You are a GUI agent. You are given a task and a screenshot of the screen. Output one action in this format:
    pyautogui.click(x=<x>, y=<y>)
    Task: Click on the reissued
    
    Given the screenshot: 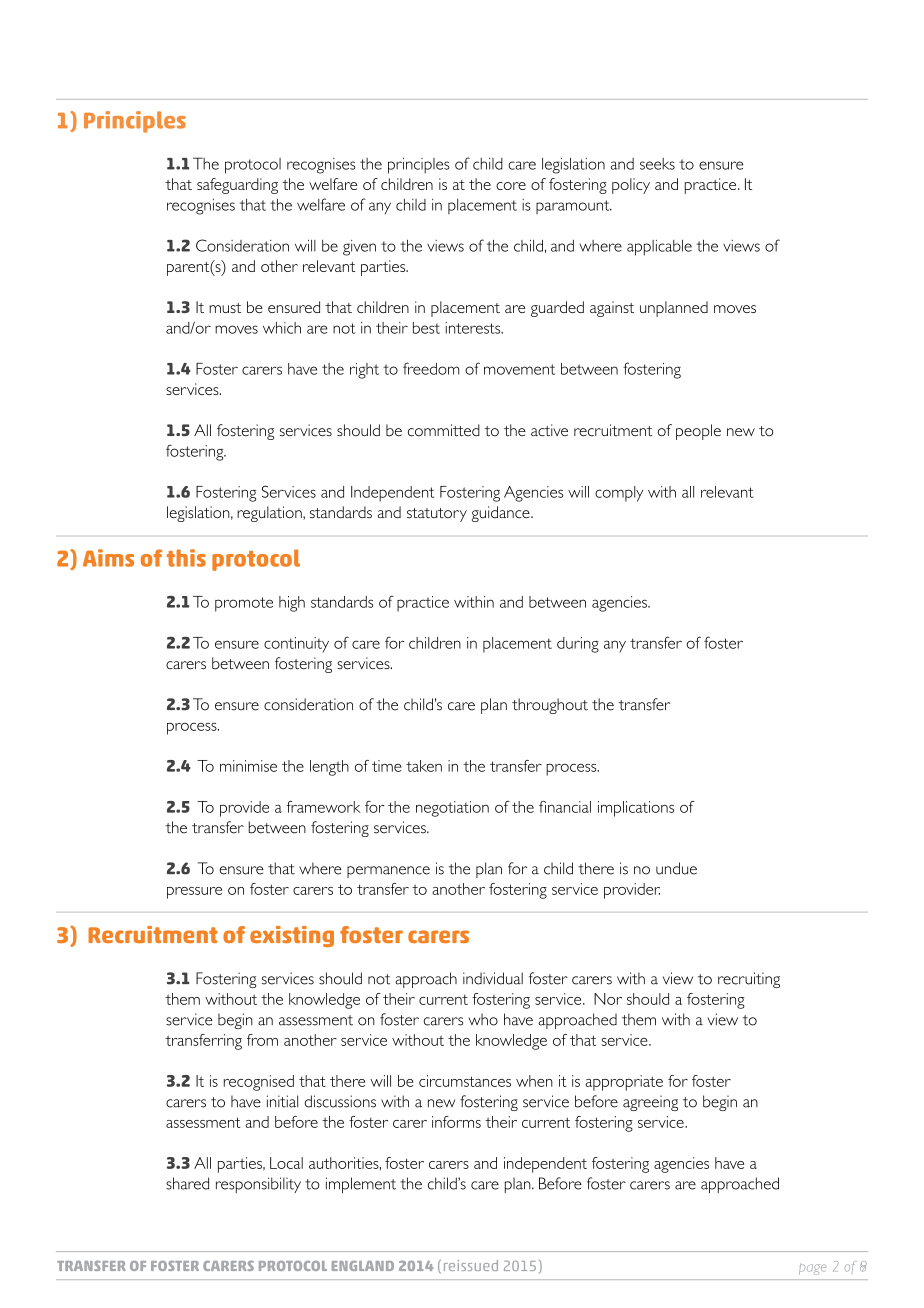 What is the action you would take?
    pyautogui.click(x=471, y=1265)
